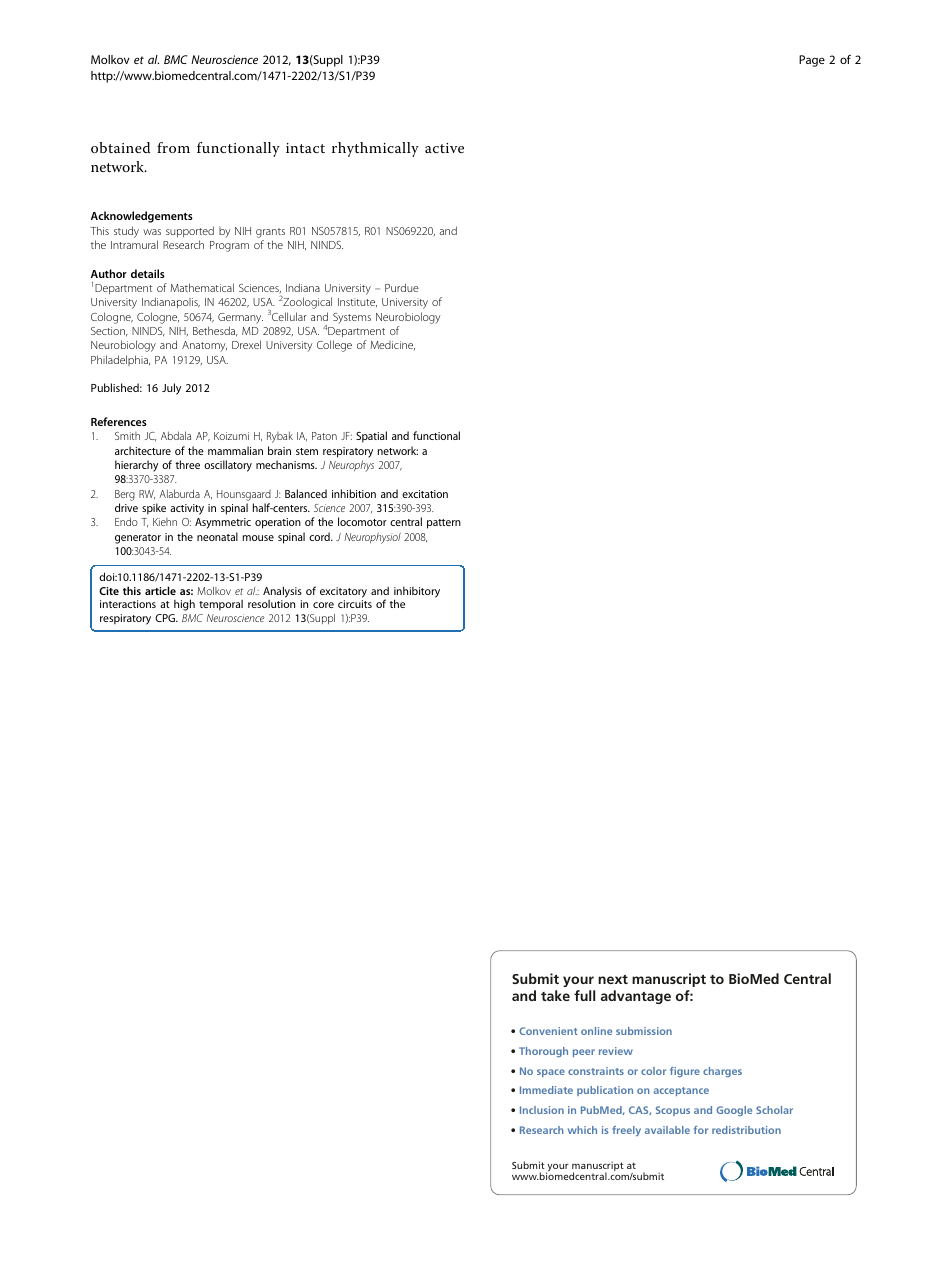 The width and height of the document is (952, 1270). What do you see at coordinates (444, 148) in the document?
I see `active` at bounding box center [444, 148].
